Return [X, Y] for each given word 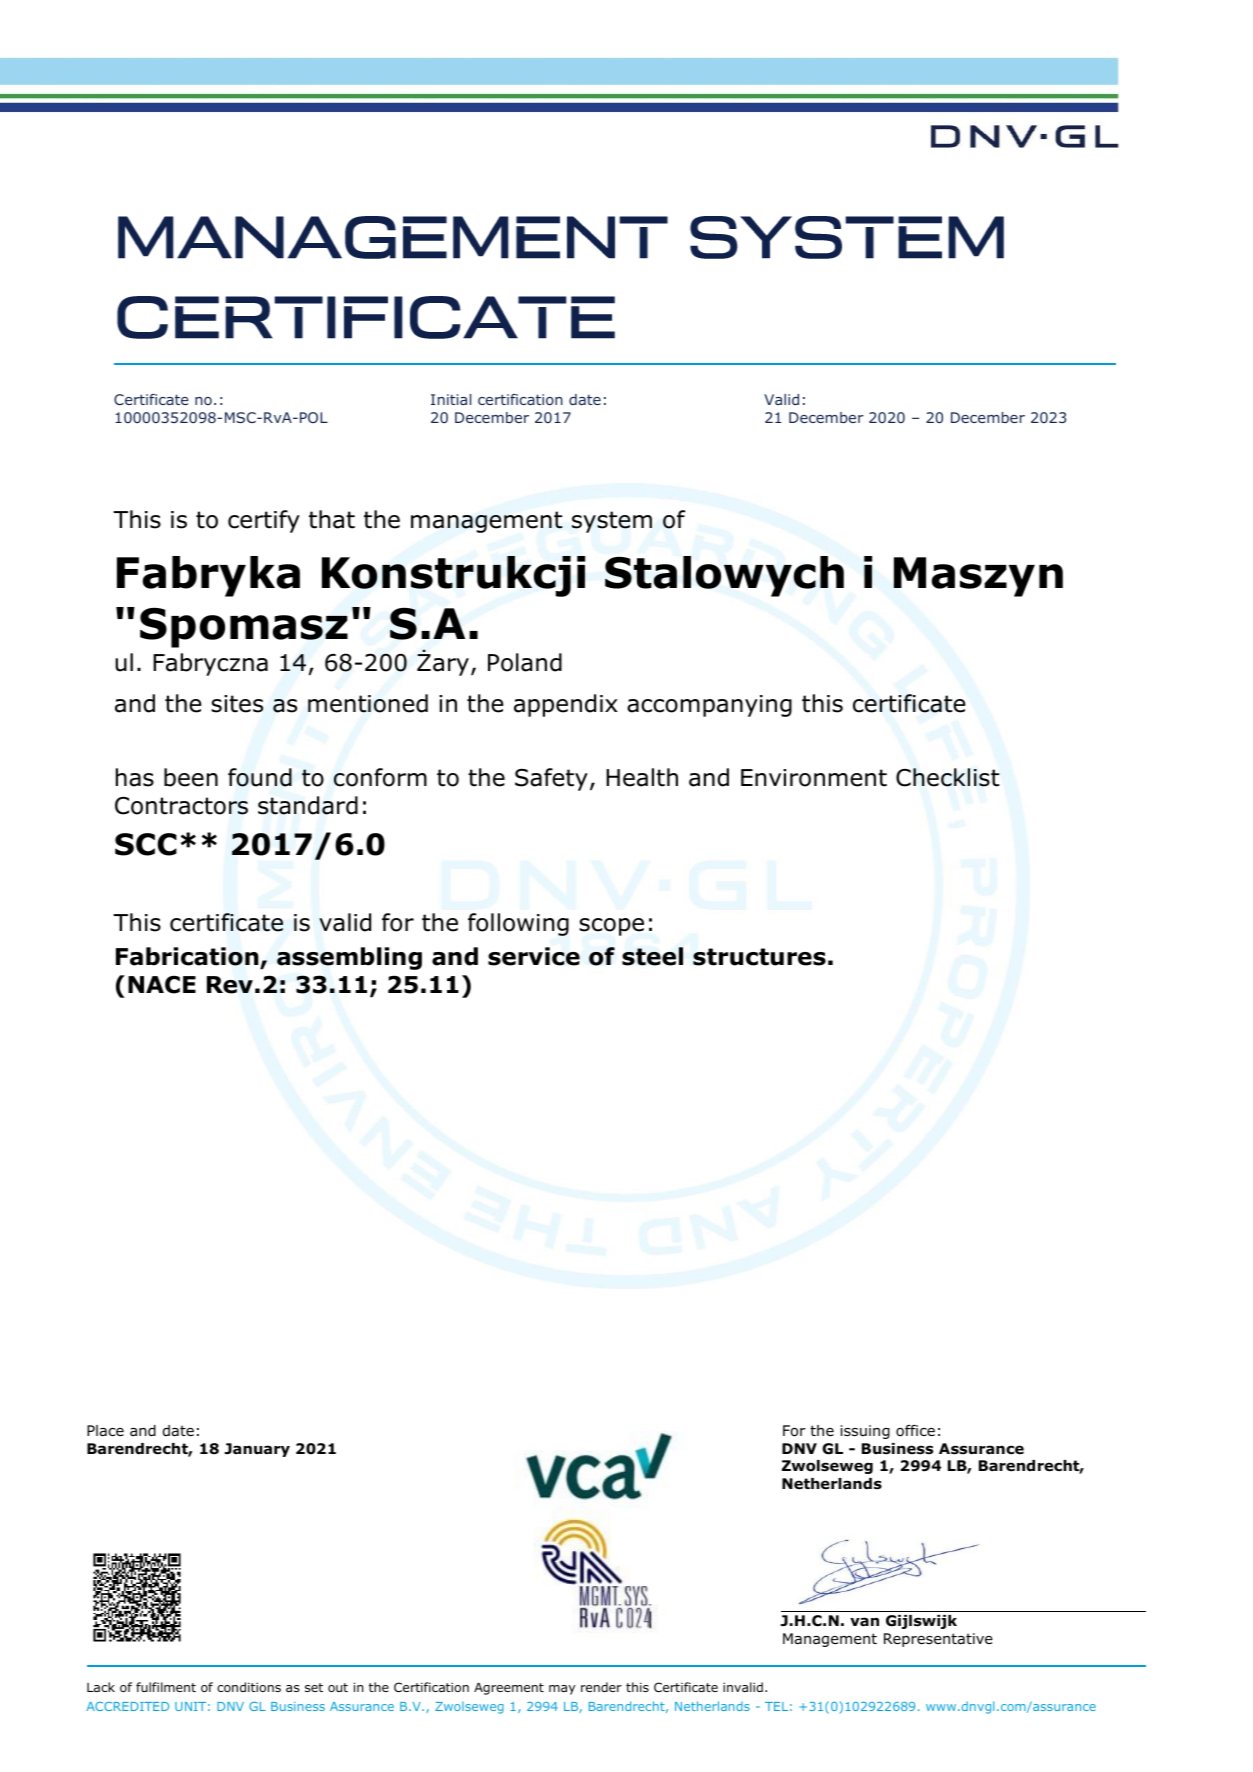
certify [264, 521]
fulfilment [166, 1687]
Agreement [509, 1689]
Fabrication [187, 956]
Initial [451, 399]
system [612, 522]
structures [759, 957]
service [534, 956]
